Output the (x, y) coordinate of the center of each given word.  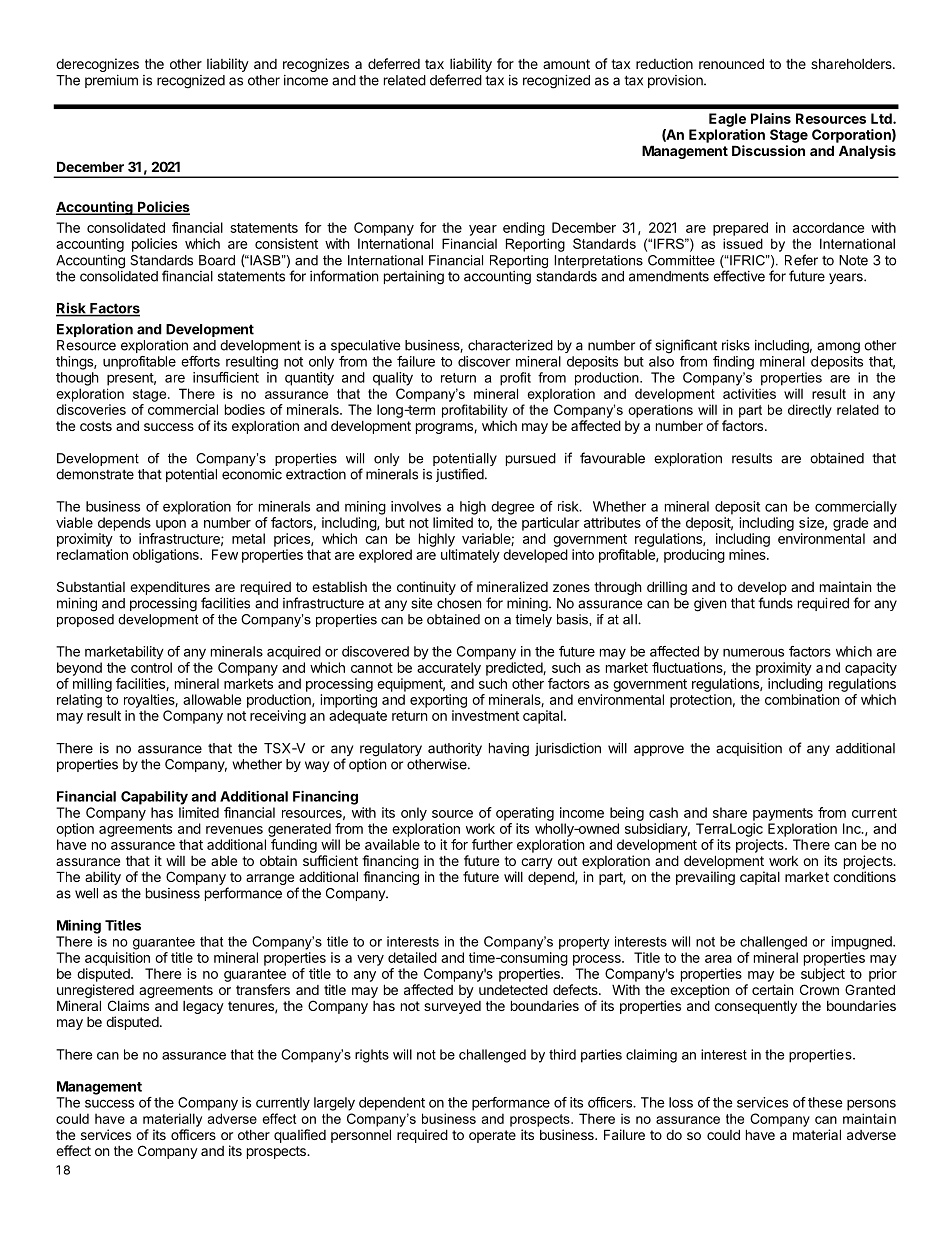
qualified (300, 1136)
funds (775, 603)
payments (783, 814)
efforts (200, 361)
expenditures (170, 588)
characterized (510, 345)
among (838, 348)
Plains (771, 118)
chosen (459, 603)
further (492, 844)
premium (111, 81)
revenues (234, 830)
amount (566, 64)
